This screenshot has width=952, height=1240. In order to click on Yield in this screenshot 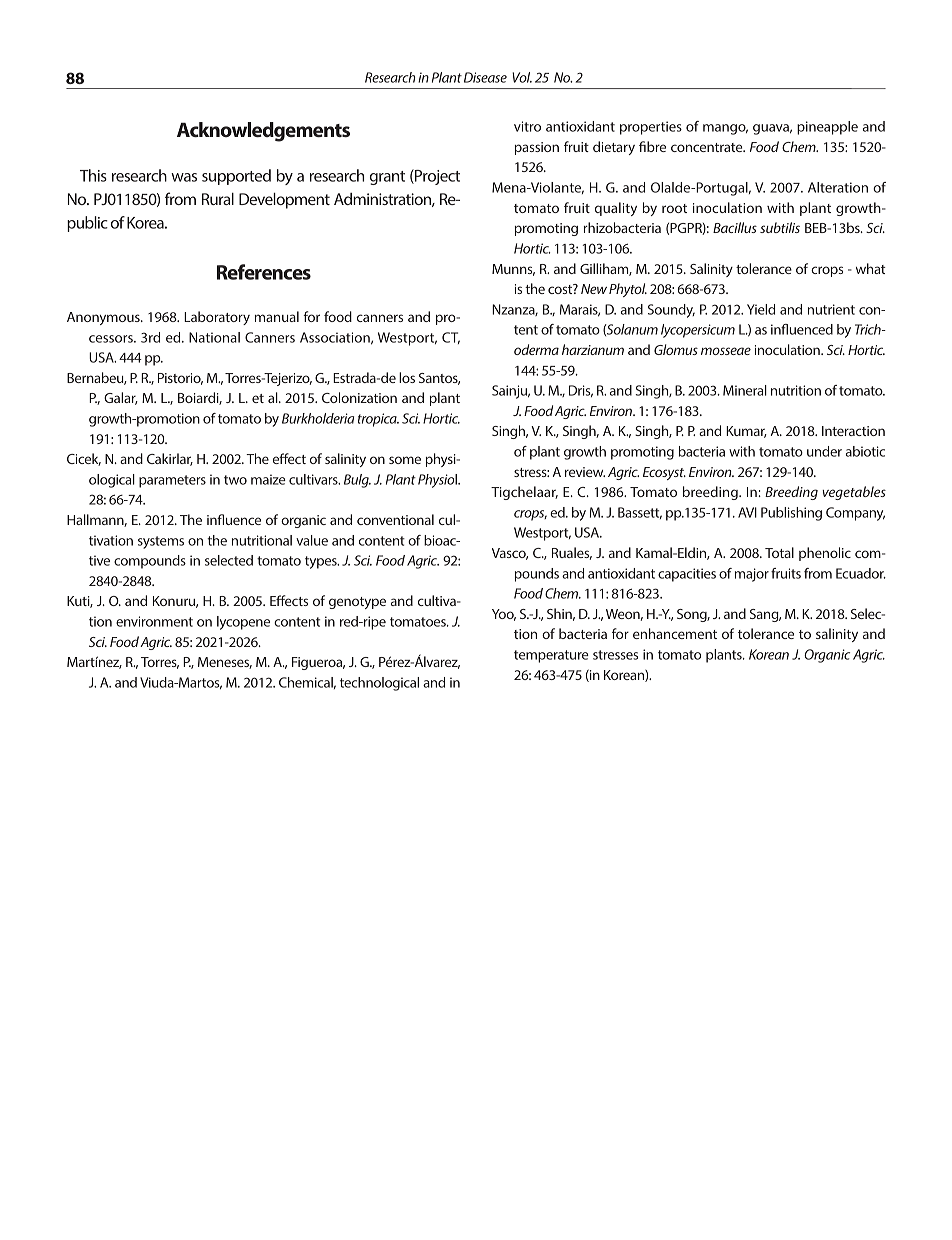, I will do `click(761, 309)`.
